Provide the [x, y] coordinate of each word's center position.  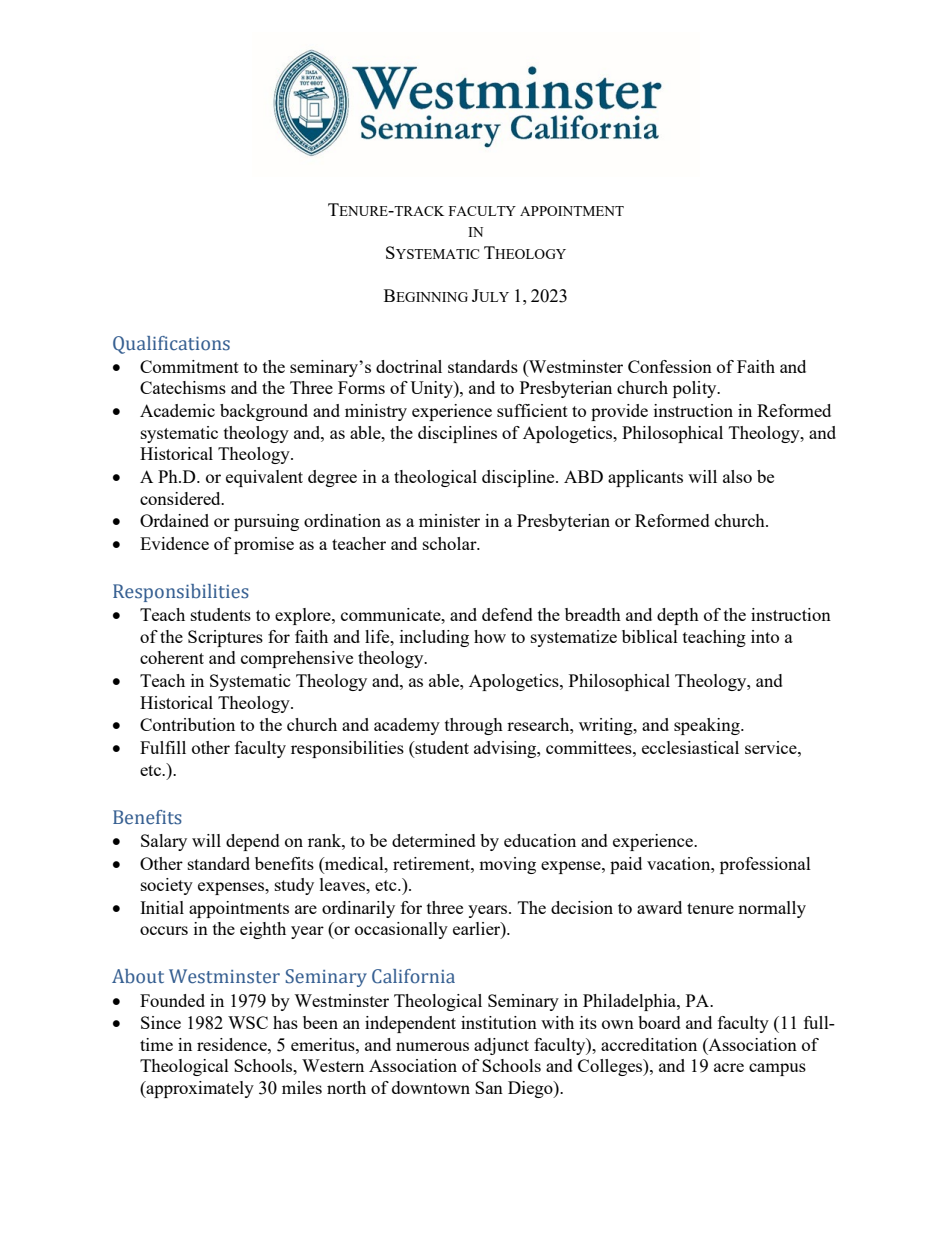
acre [729, 1067]
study [294, 886]
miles [302, 1087]
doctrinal [409, 366]
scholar [451, 543]
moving [507, 865]
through [474, 726]
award [659, 907]
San [489, 1087]
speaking [708, 726]
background [264, 412]
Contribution [187, 724]
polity [696, 389]
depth [678, 616]
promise [264, 545]
